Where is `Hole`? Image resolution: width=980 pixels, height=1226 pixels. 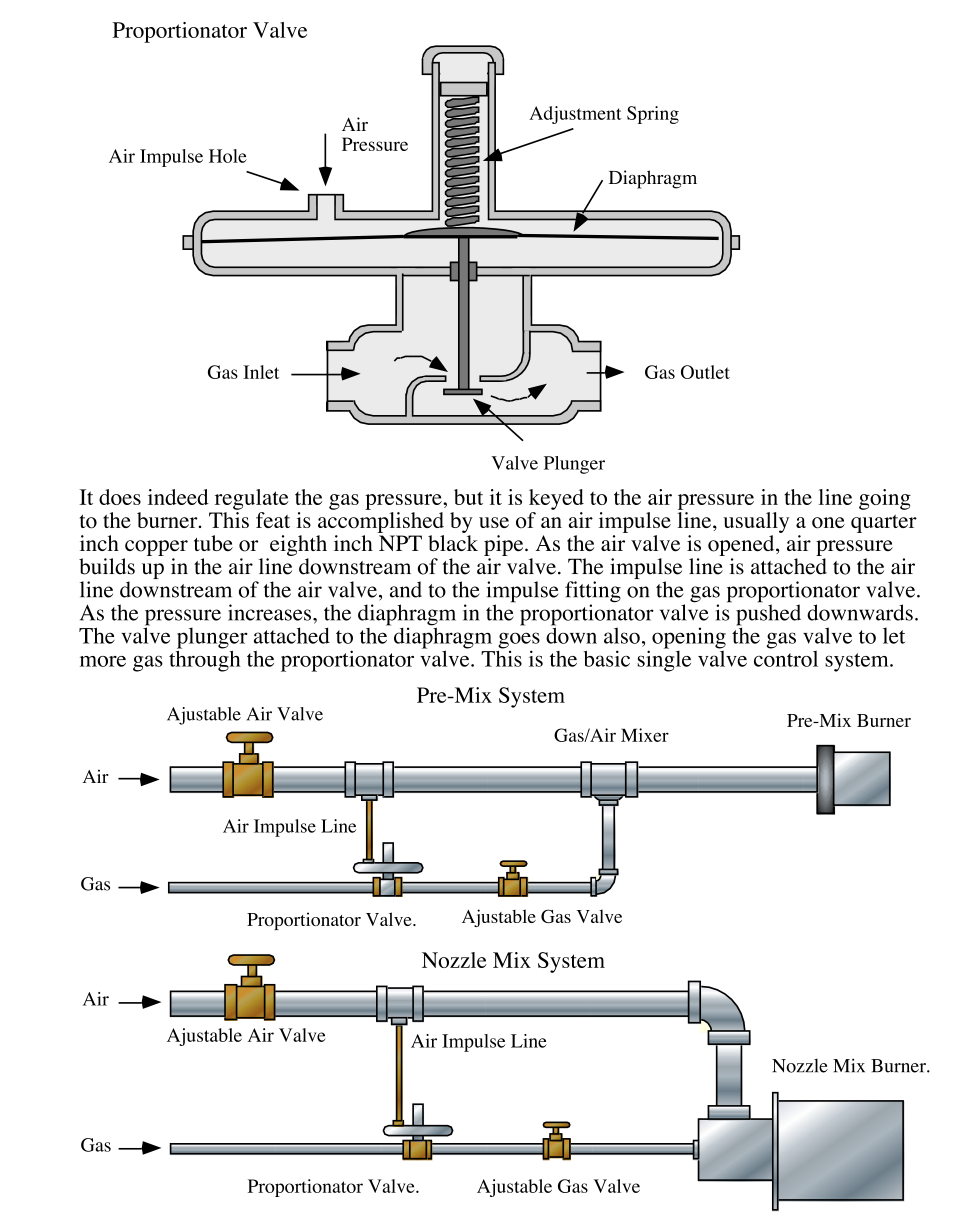 Hole is located at coordinates (228, 156).
